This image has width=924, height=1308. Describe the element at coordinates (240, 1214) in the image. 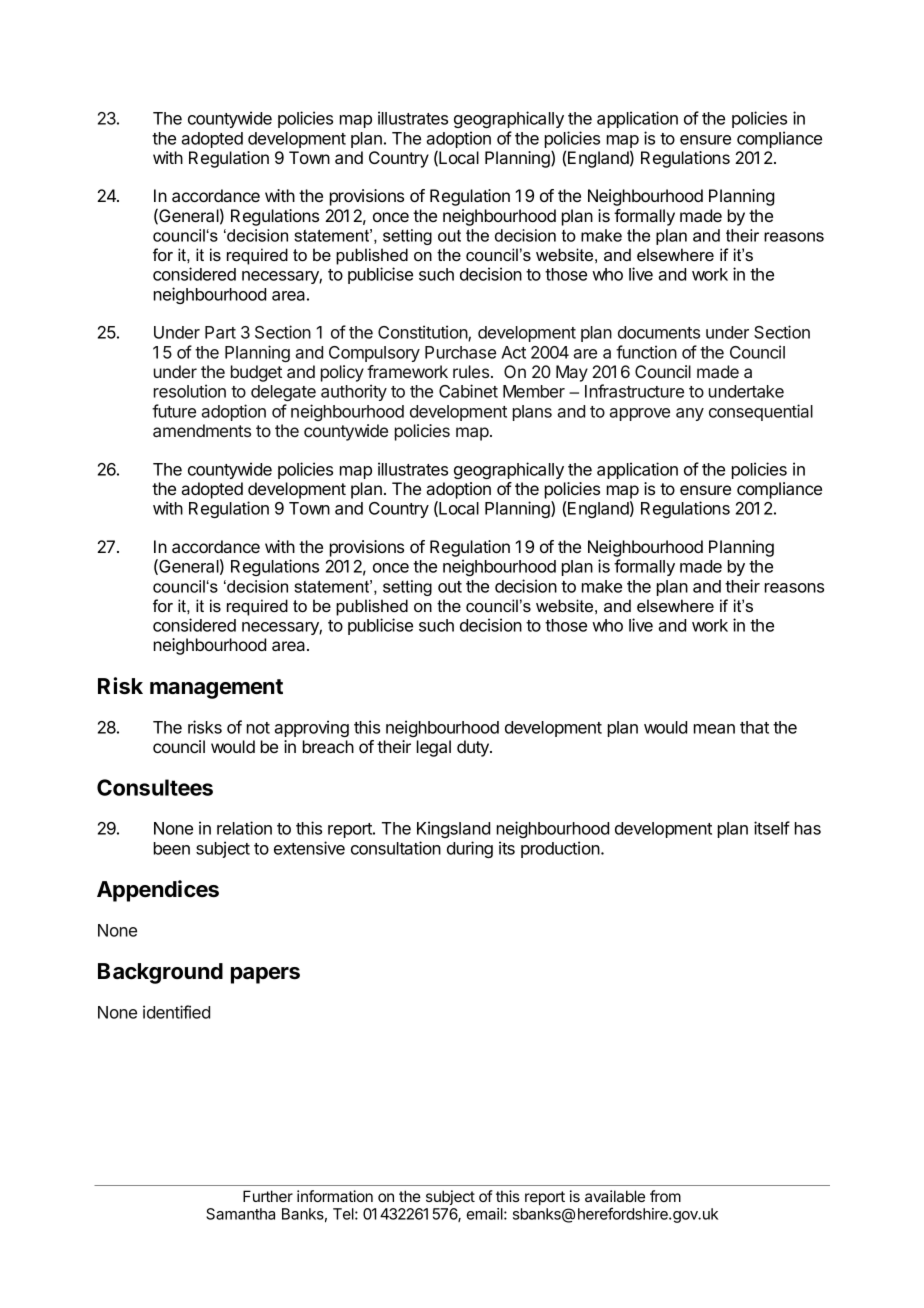

I see `Samantha` at that location.
